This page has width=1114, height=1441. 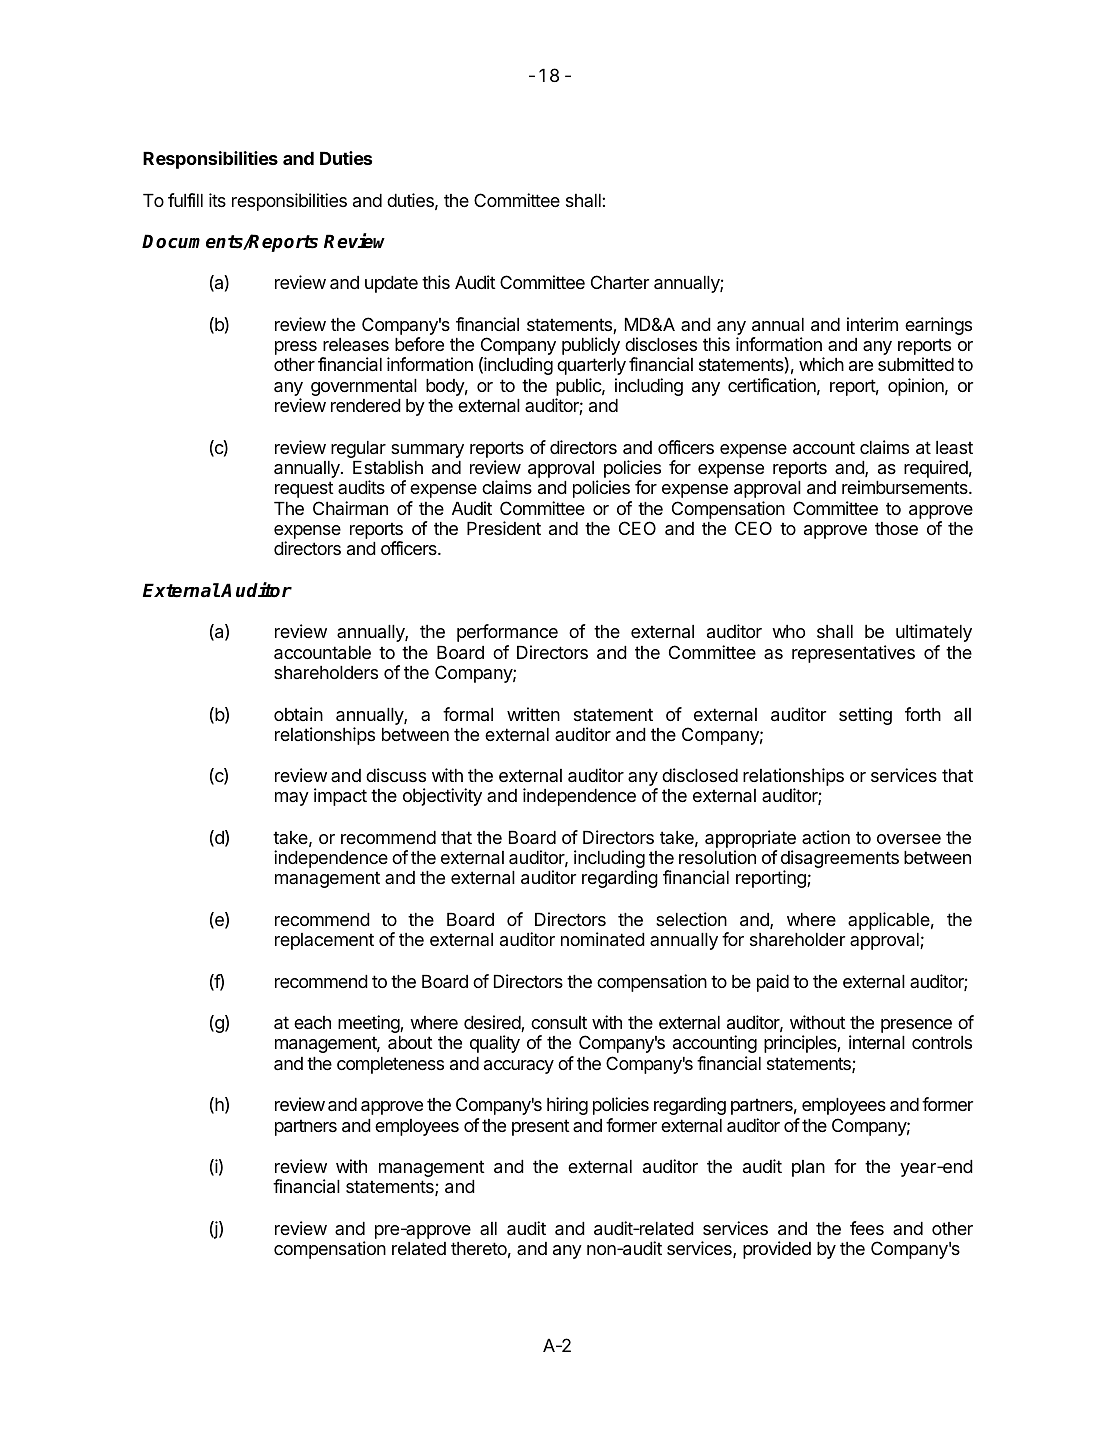 I want to click on fulfill, so click(x=185, y=200).
